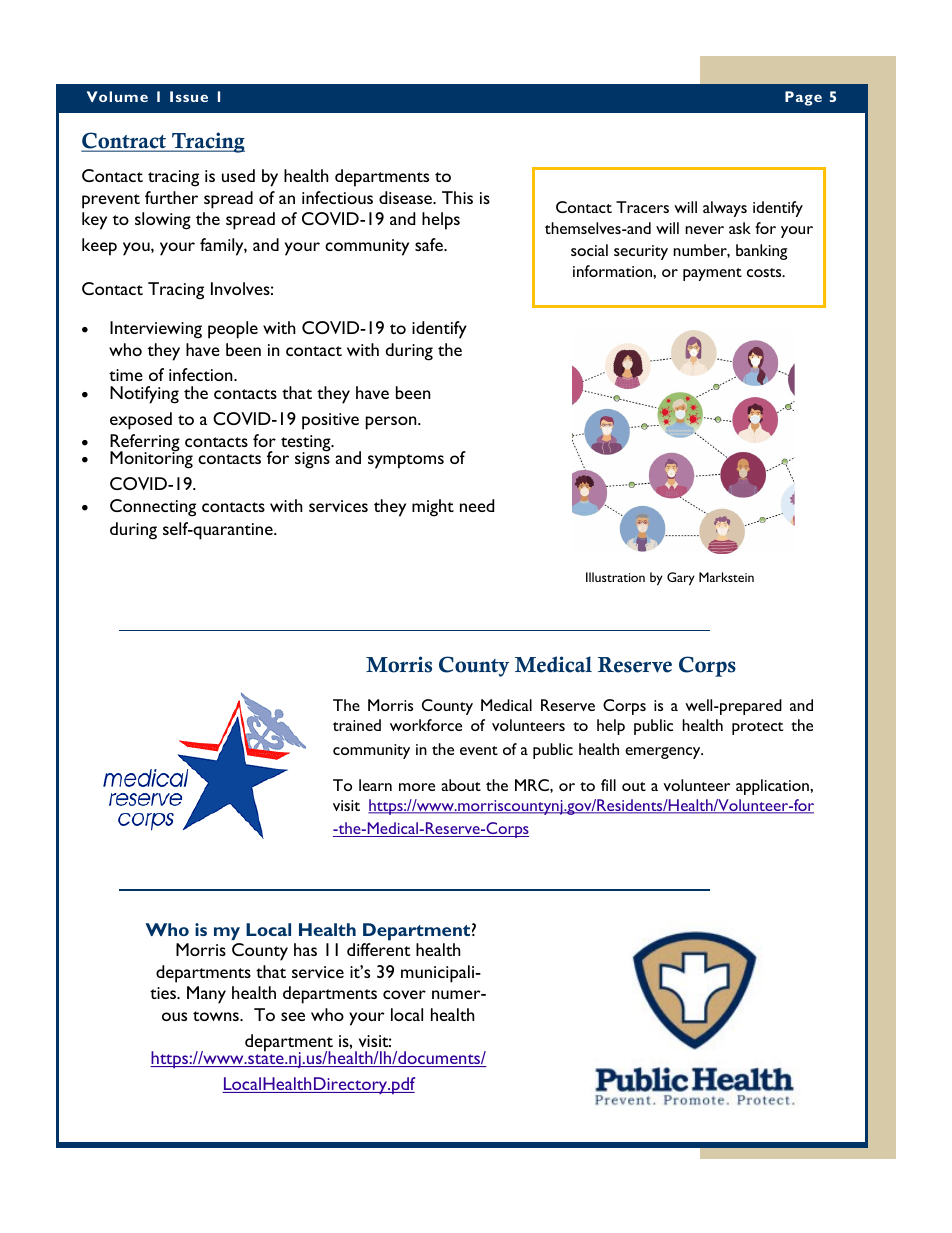  Describe the element at coordinates (189, 96) in the screenshot. I see `Issue` at that location.
